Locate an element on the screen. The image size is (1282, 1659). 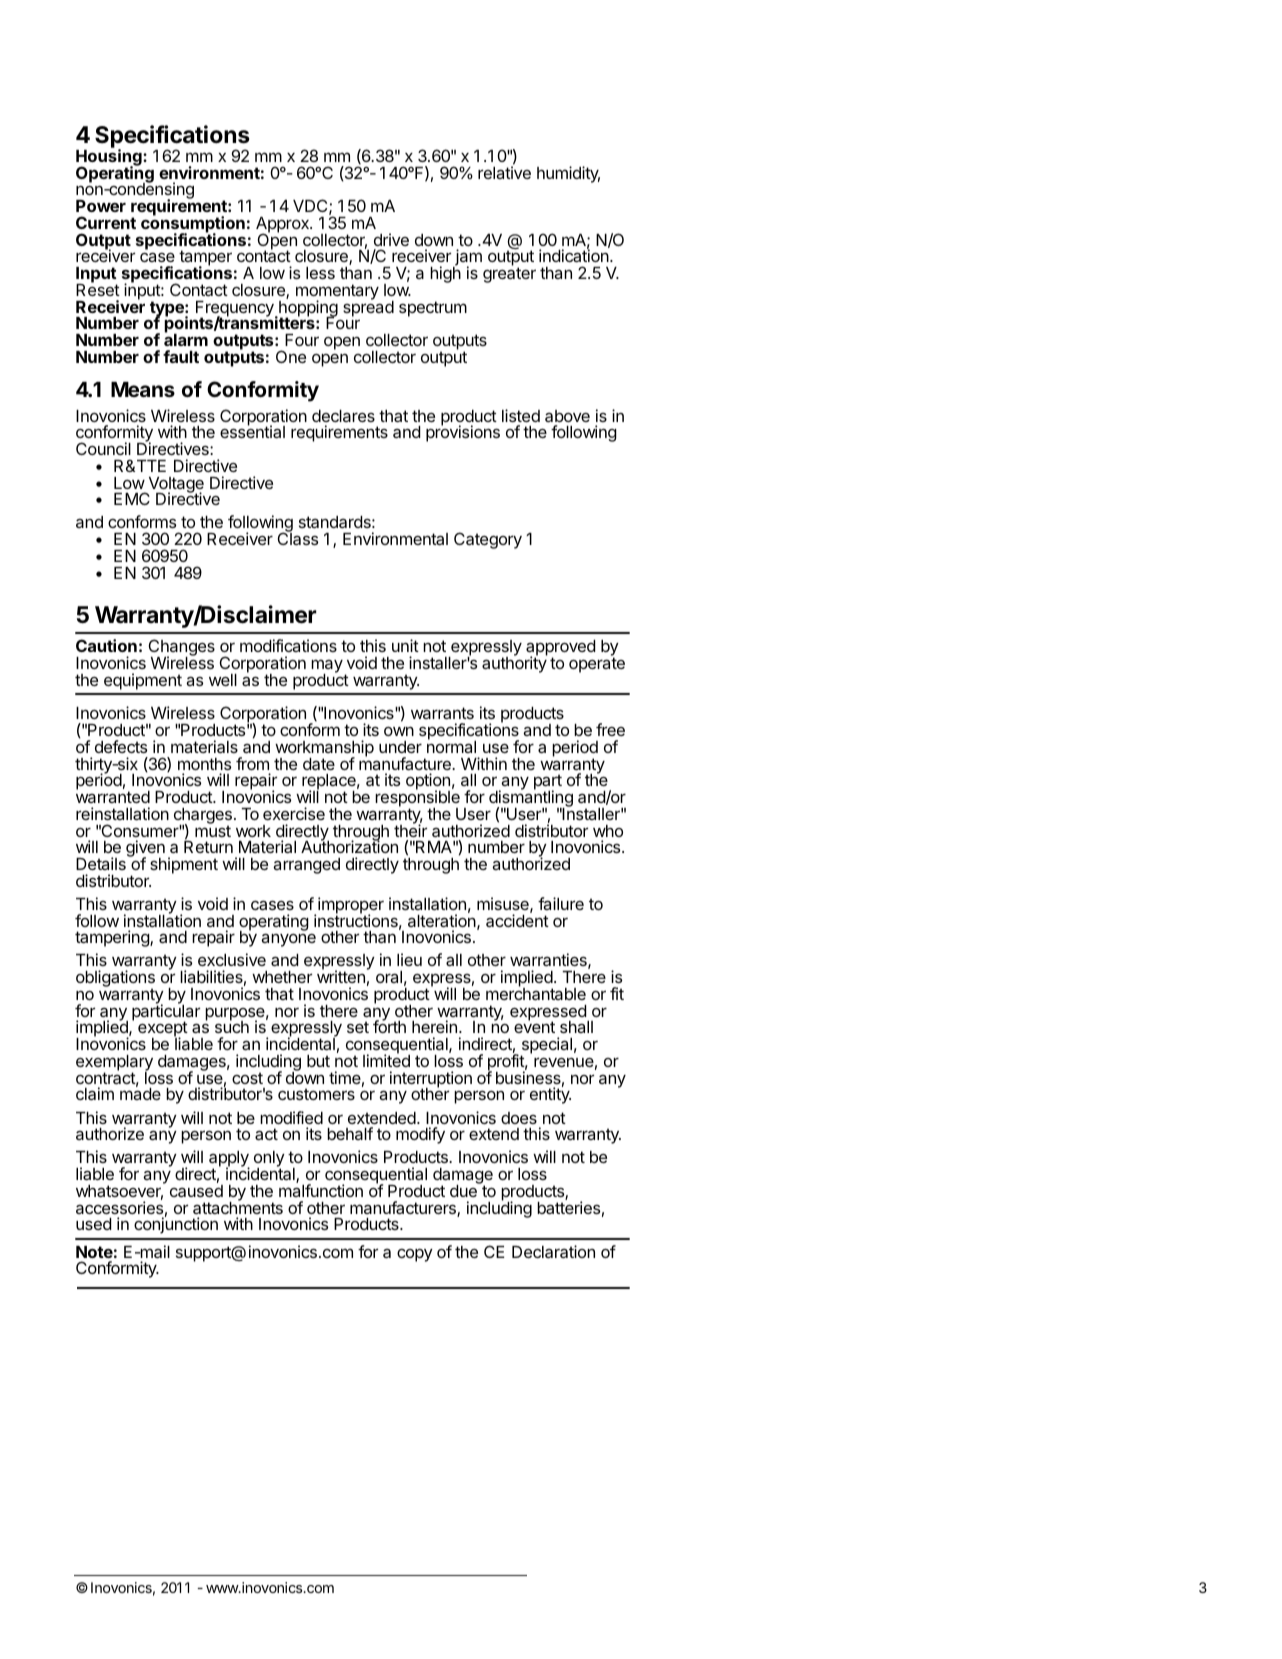
attachments is located at coordinates (238, 1207).
